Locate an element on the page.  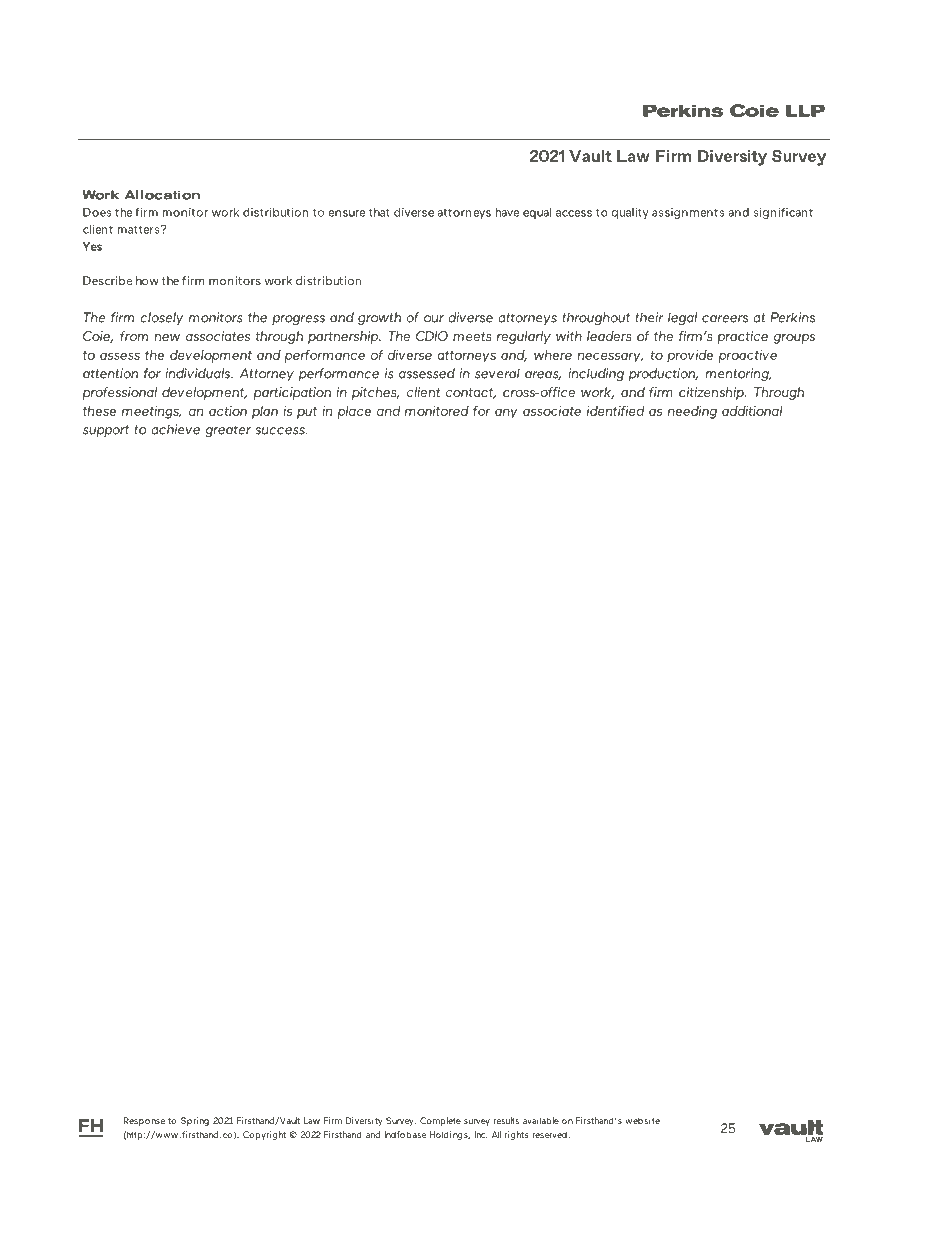
any is located at coordinates (506, 413).
